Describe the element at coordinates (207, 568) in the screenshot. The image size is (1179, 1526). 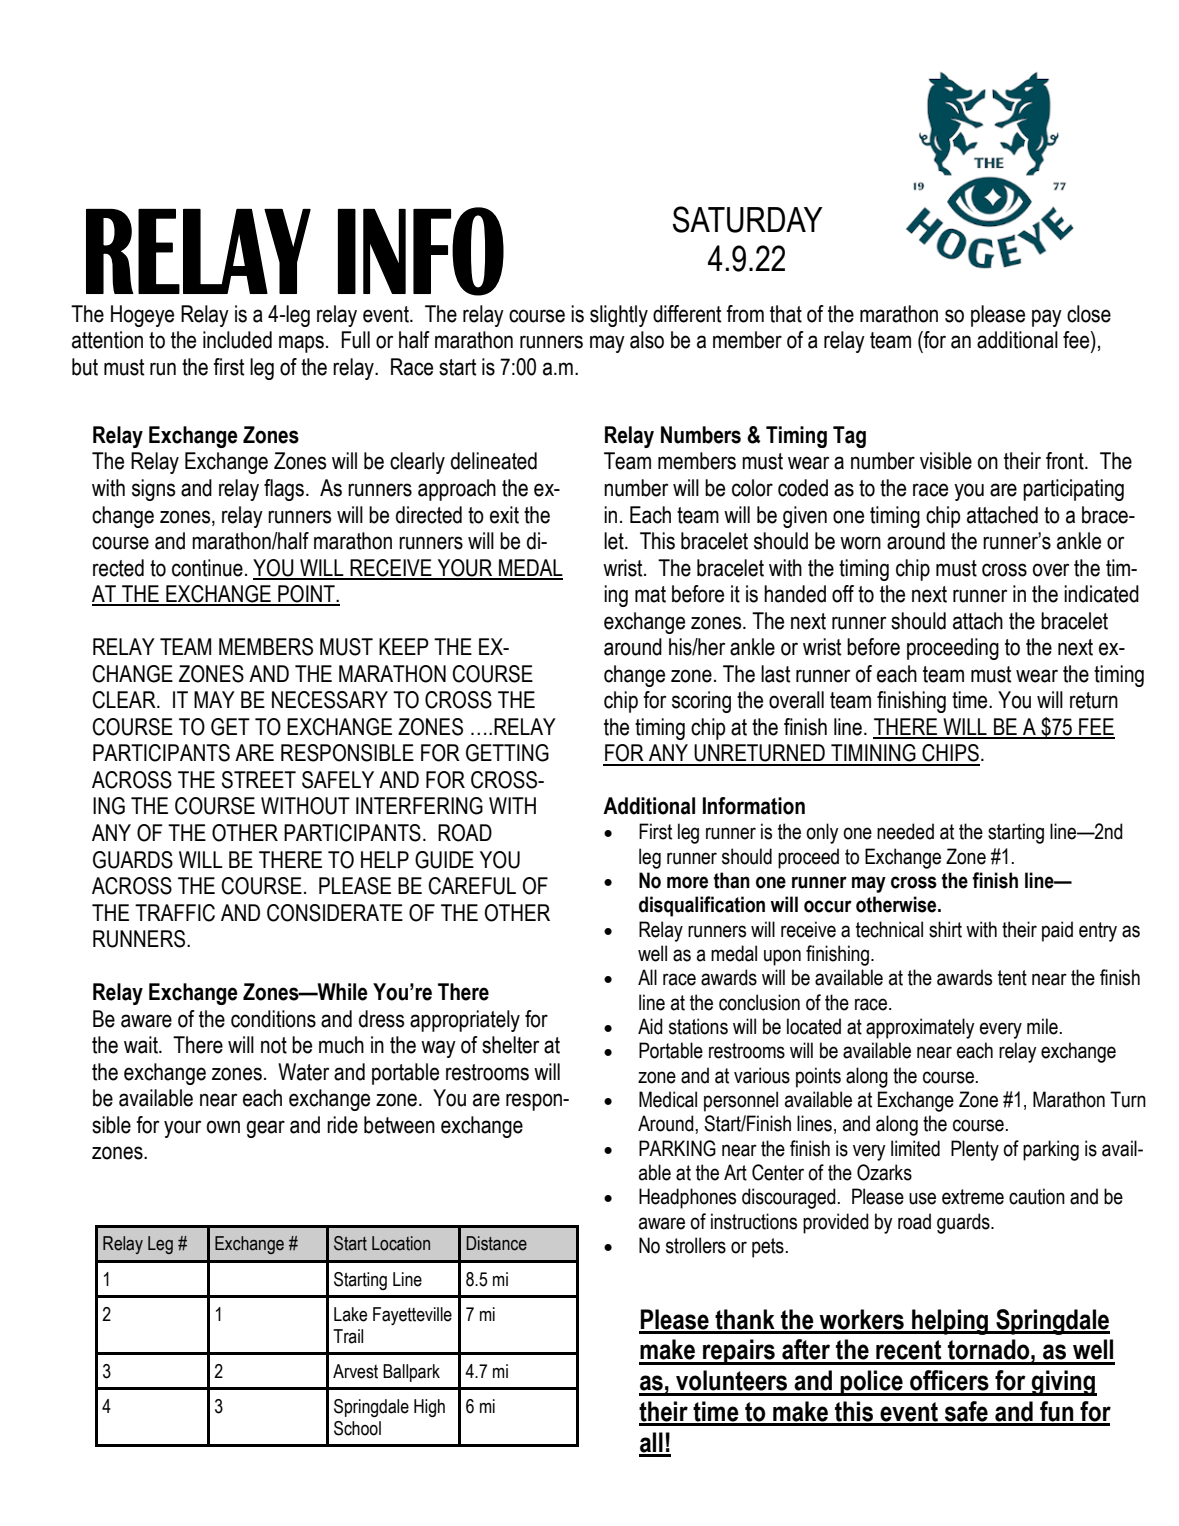
I see `continue` at that location.
